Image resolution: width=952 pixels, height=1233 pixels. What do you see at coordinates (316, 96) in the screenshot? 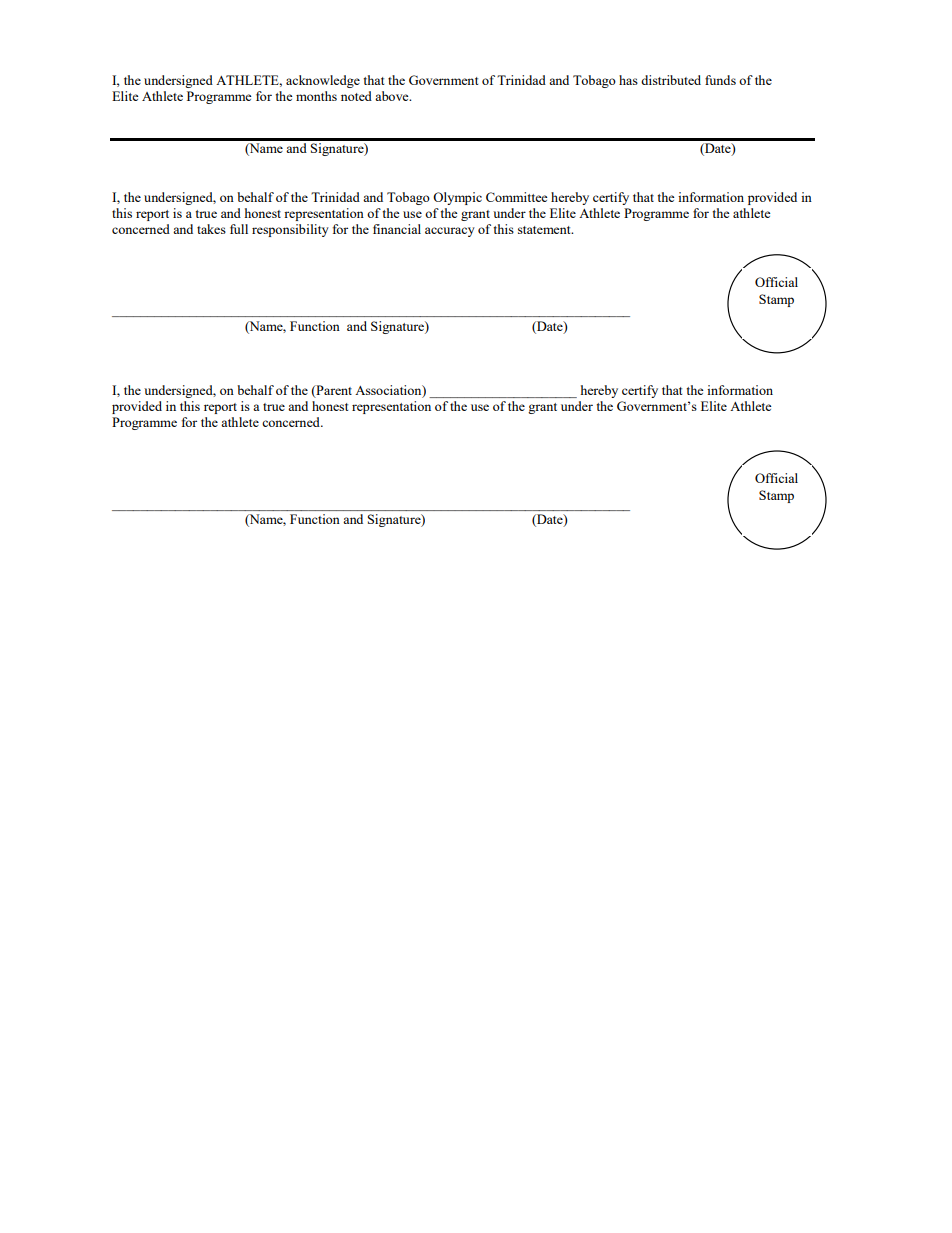
I see `months` at bounding box center [316, 96].
